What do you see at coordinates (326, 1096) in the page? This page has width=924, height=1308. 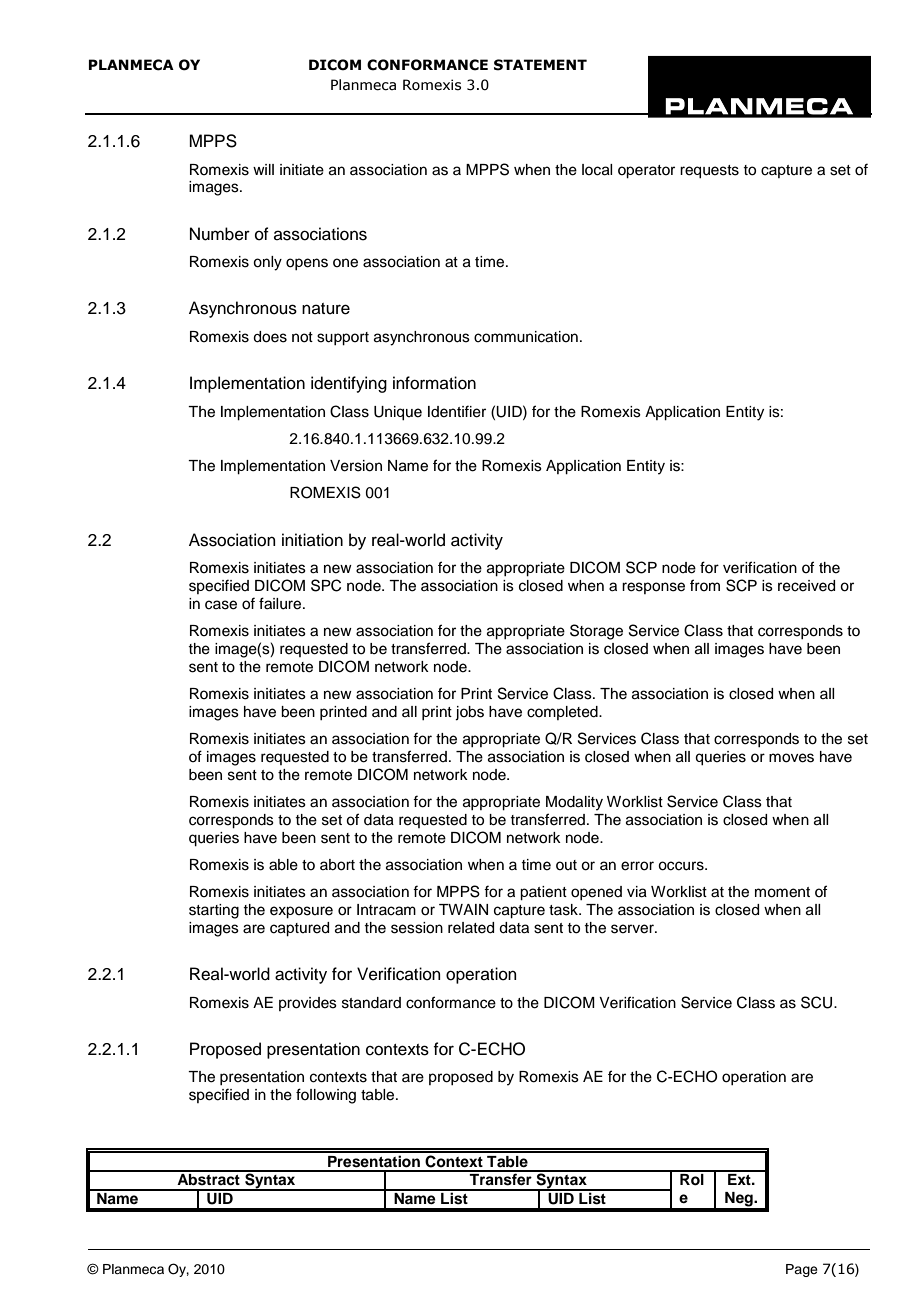 I see `following` at bounding box center [326, 1096].
